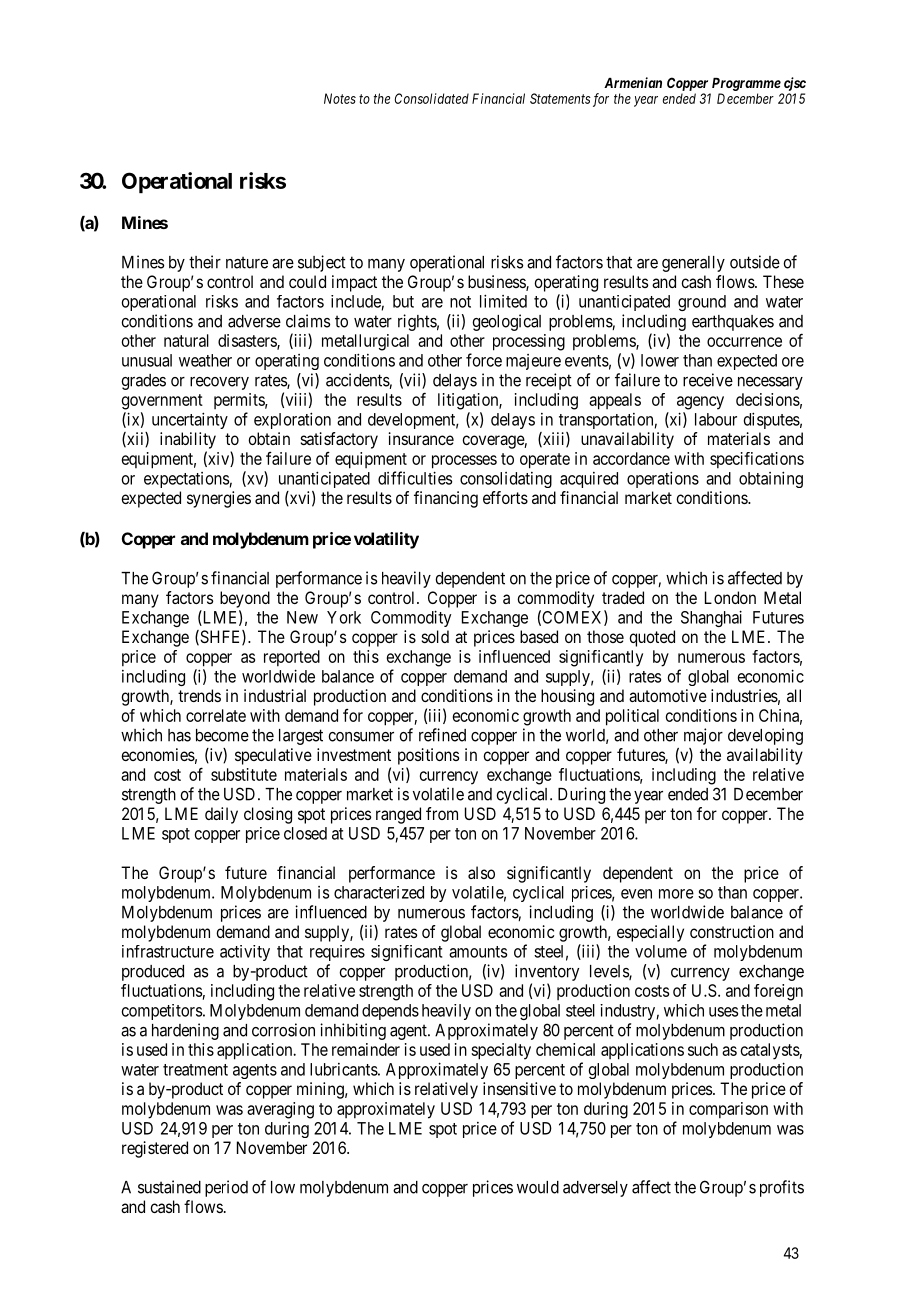 The width and height of the image is (924, 1308). What do you see at coordinates (442, 813) in the image?
I see `from` at bounding box center [442, 813].
